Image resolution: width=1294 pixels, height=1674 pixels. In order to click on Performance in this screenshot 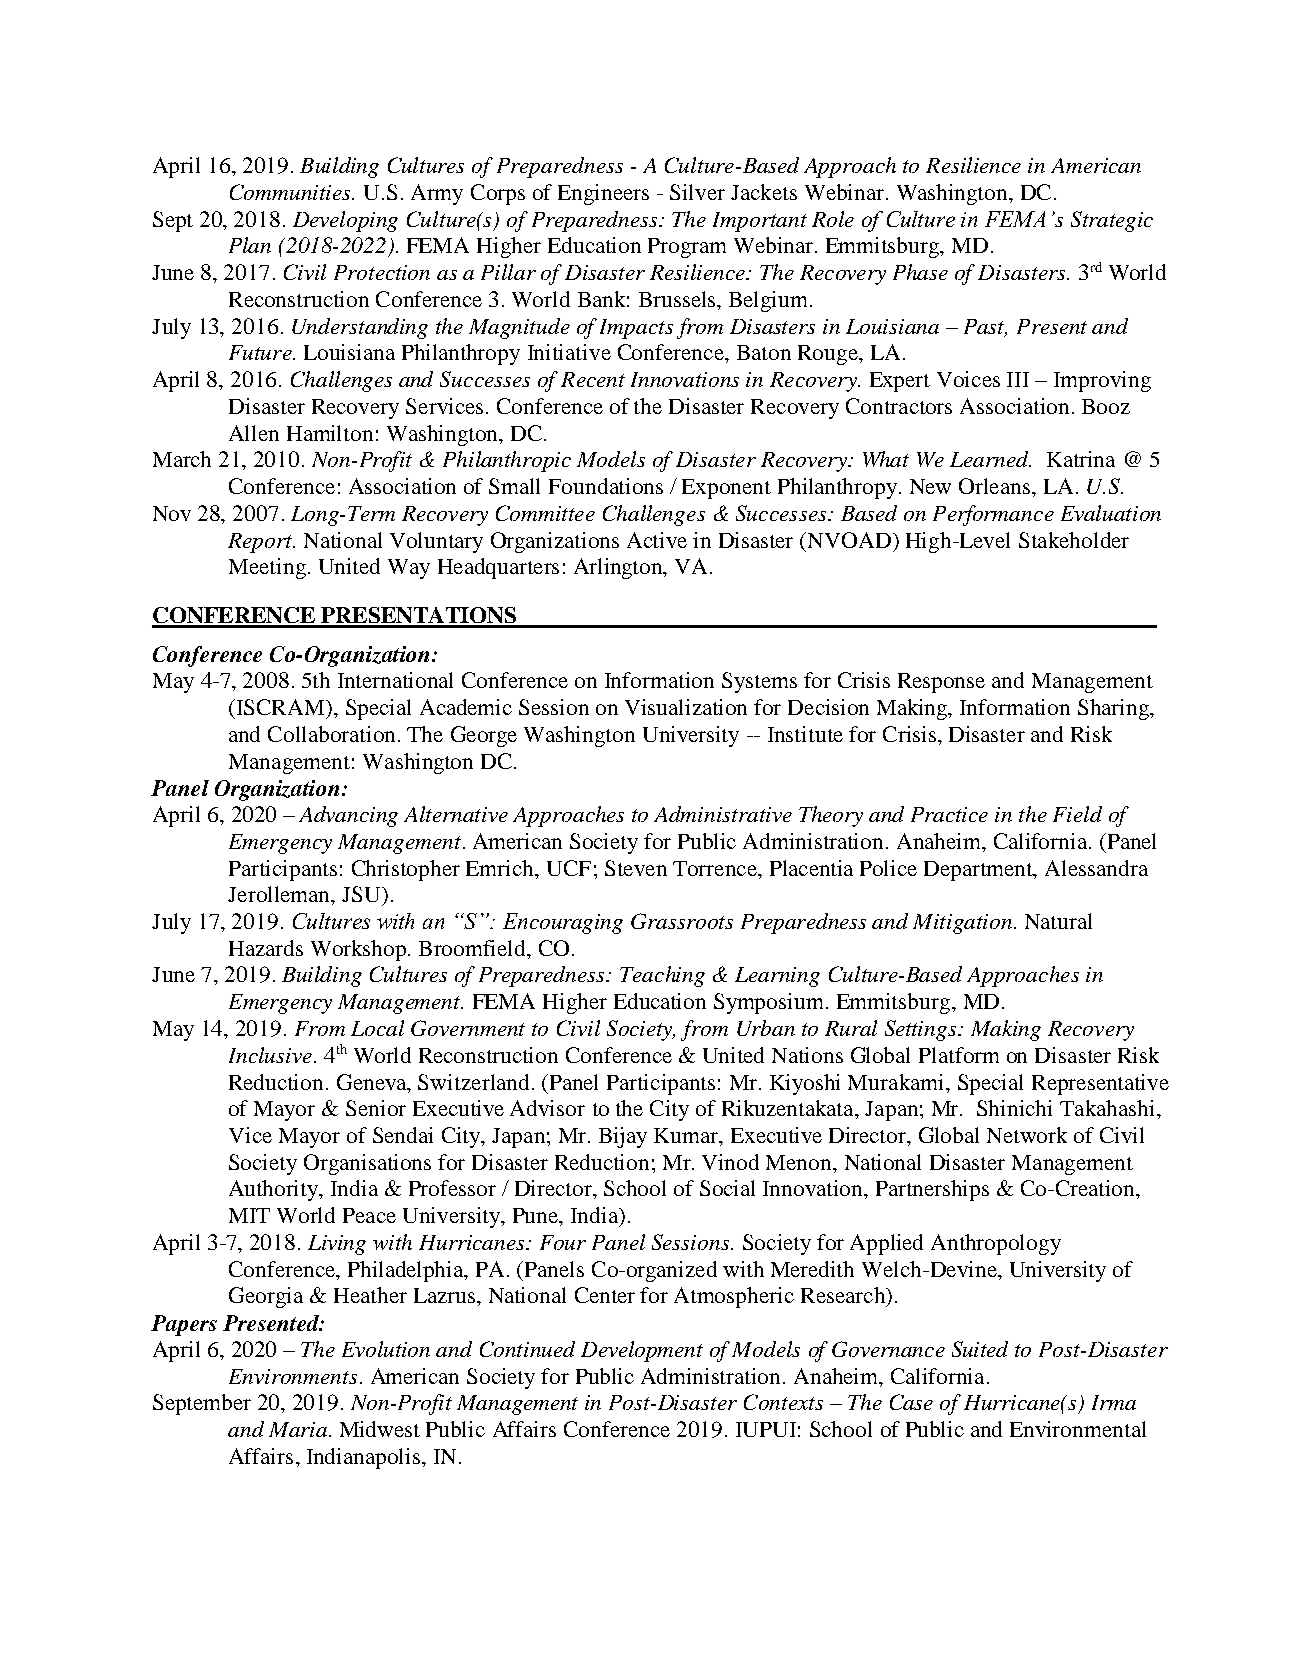, I will do `click(993, 515)`.
